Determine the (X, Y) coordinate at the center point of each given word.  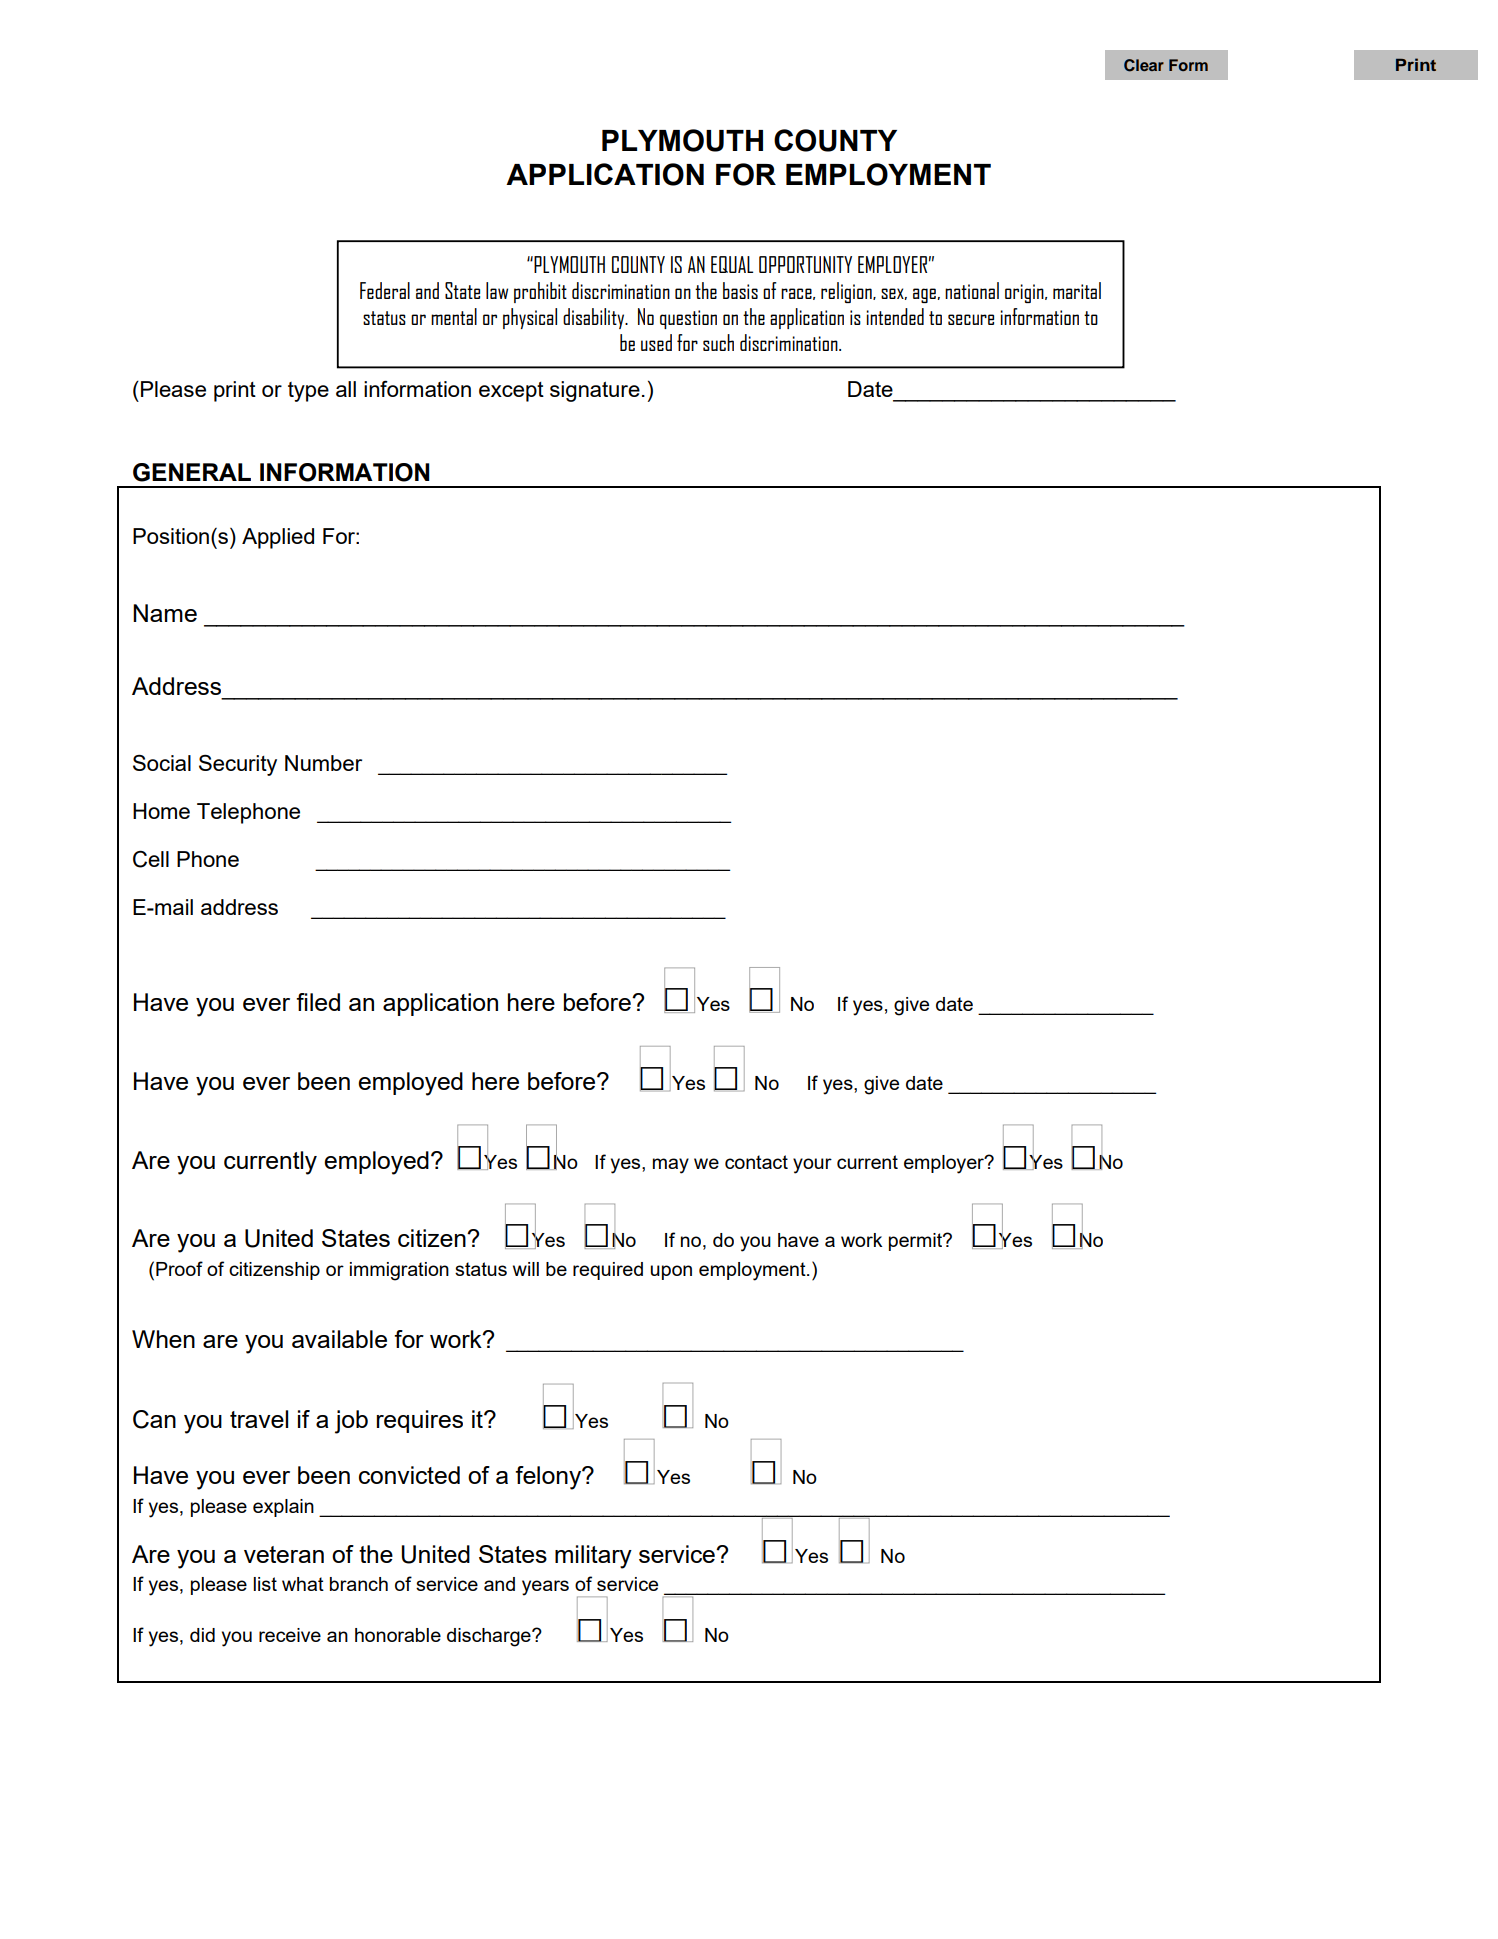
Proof (179, 1268)
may (671, 1166)
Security (238, 765)
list (265, 1584)
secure (971, 319)
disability (595, 318)
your (812, 1166)
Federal (385, 290)
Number (323, 763)
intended (895, 316)
